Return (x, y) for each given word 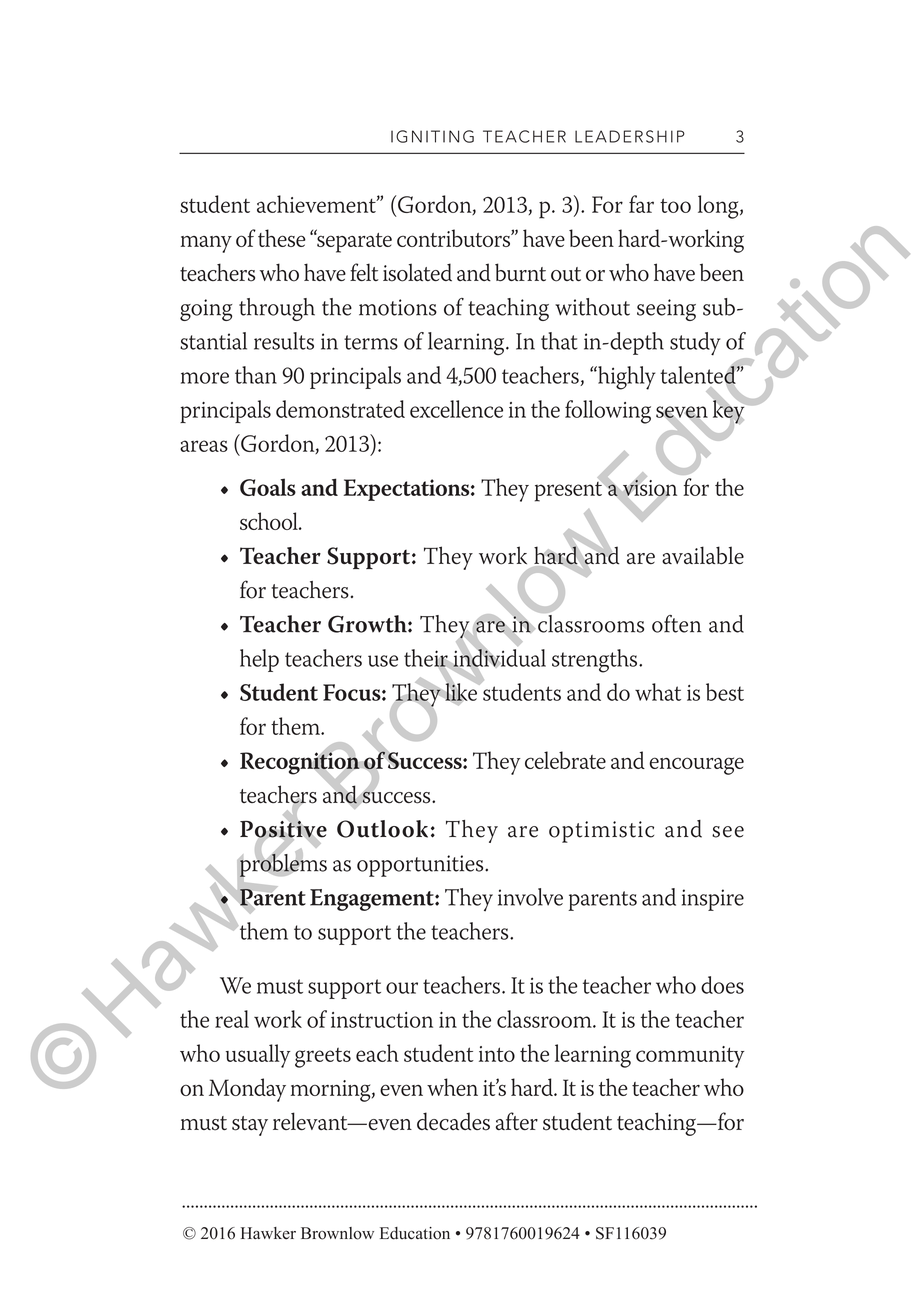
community (690, 1057)
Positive (283, 829)
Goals (268, 487)
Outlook (382, 829)
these (282, 238)
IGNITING (432, 136)
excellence (456, 409)
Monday (247, 1090)
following (608, 412)
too (675, 205)
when (452, 1087)
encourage (697, 766)
